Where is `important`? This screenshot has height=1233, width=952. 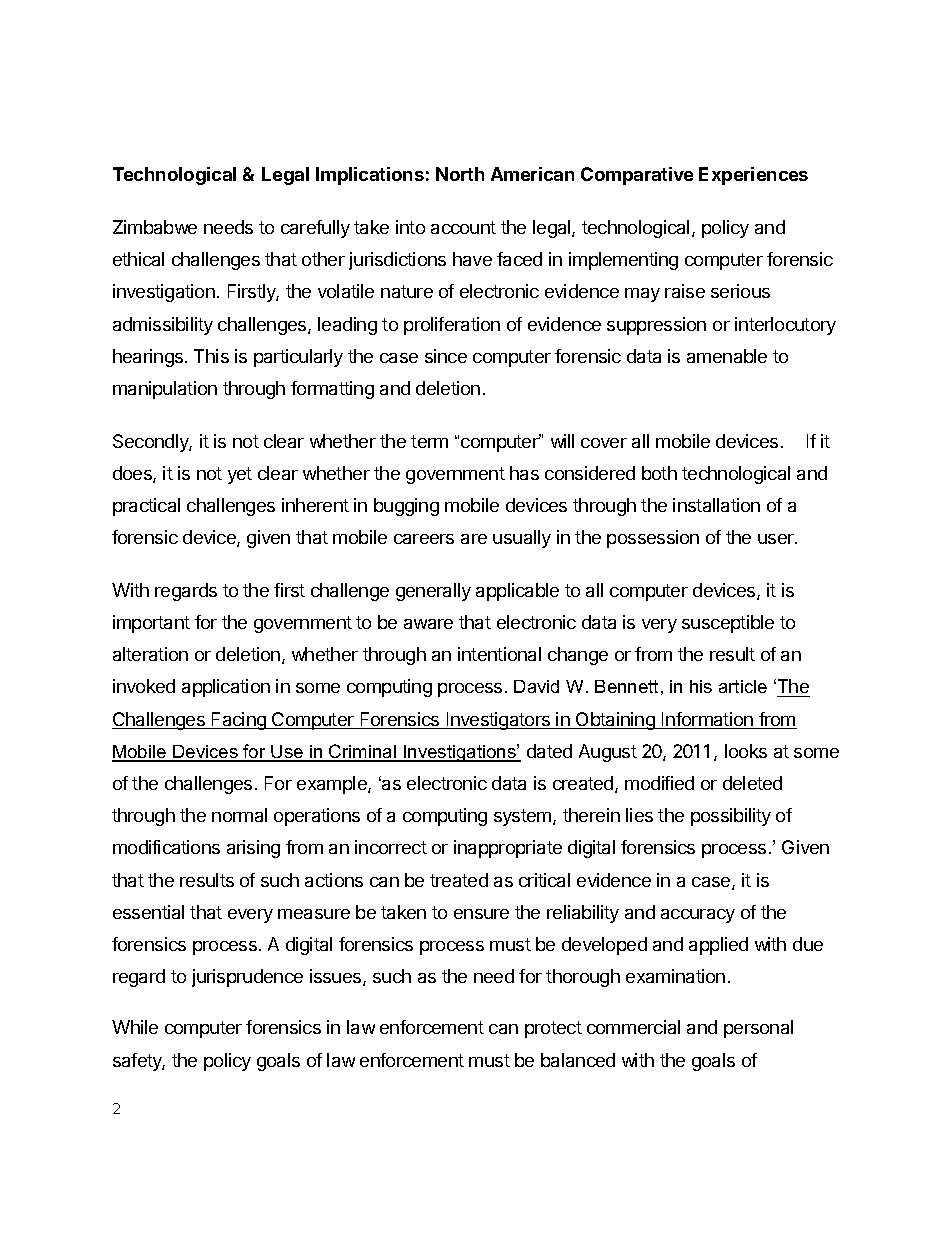
important is located at coordinates (151, 624).
